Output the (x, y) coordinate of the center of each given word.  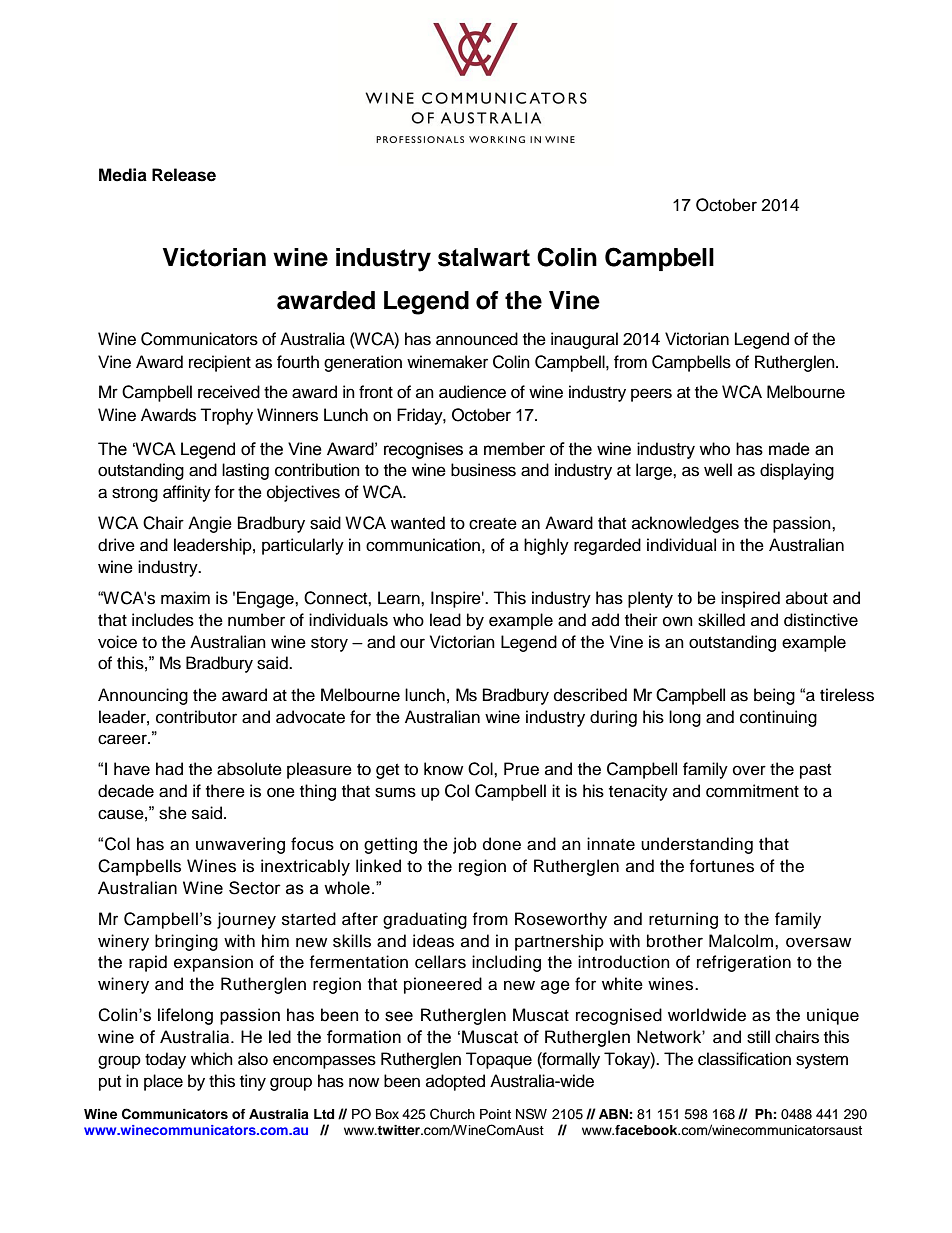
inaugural (584, 340)
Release (184, 175)
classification (744, 1059)
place (163, 1082)
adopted (455, 1082)
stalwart (484, 257)
